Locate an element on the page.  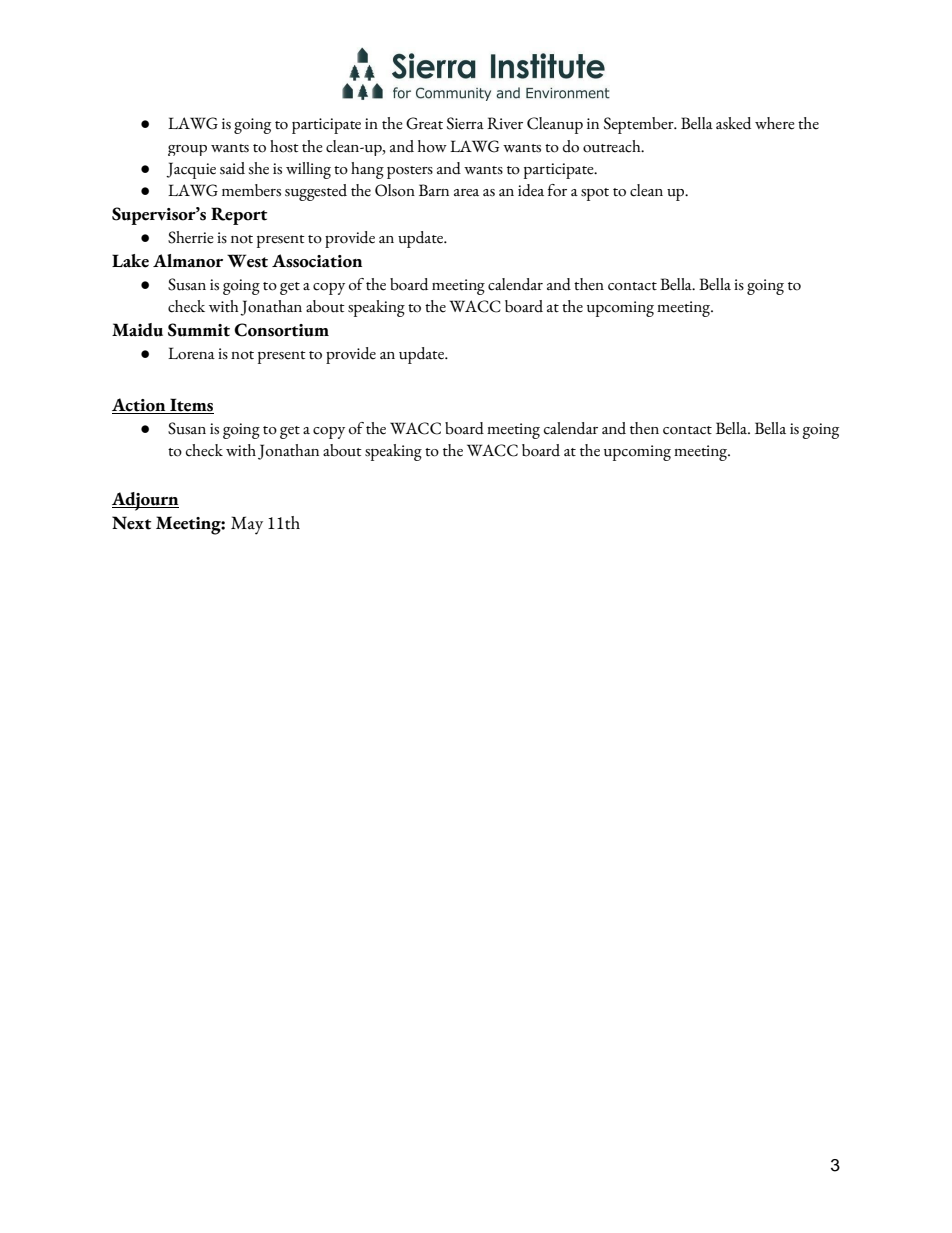
asked is located at coordinates (733, 123).
